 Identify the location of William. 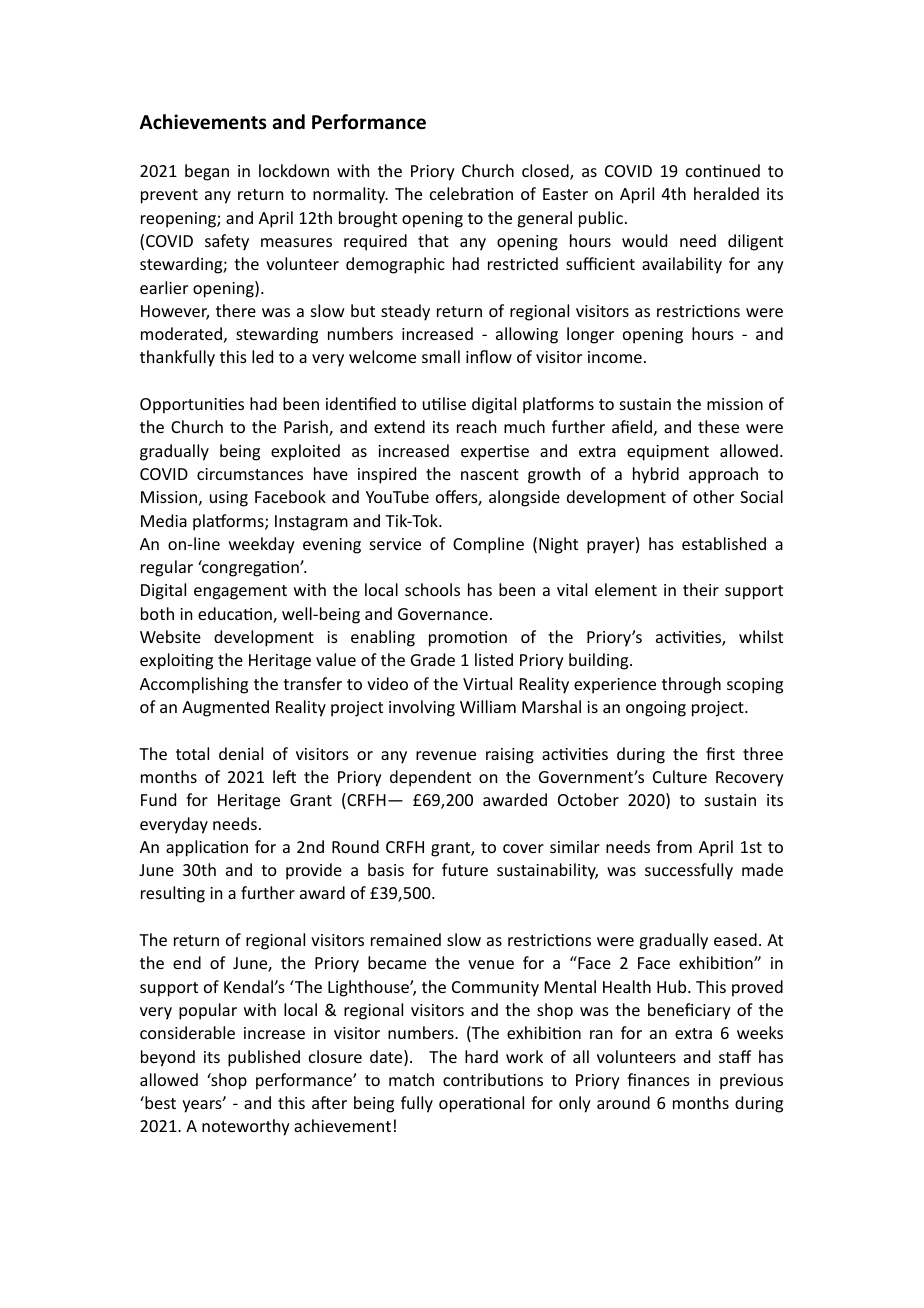
(488, 706).
